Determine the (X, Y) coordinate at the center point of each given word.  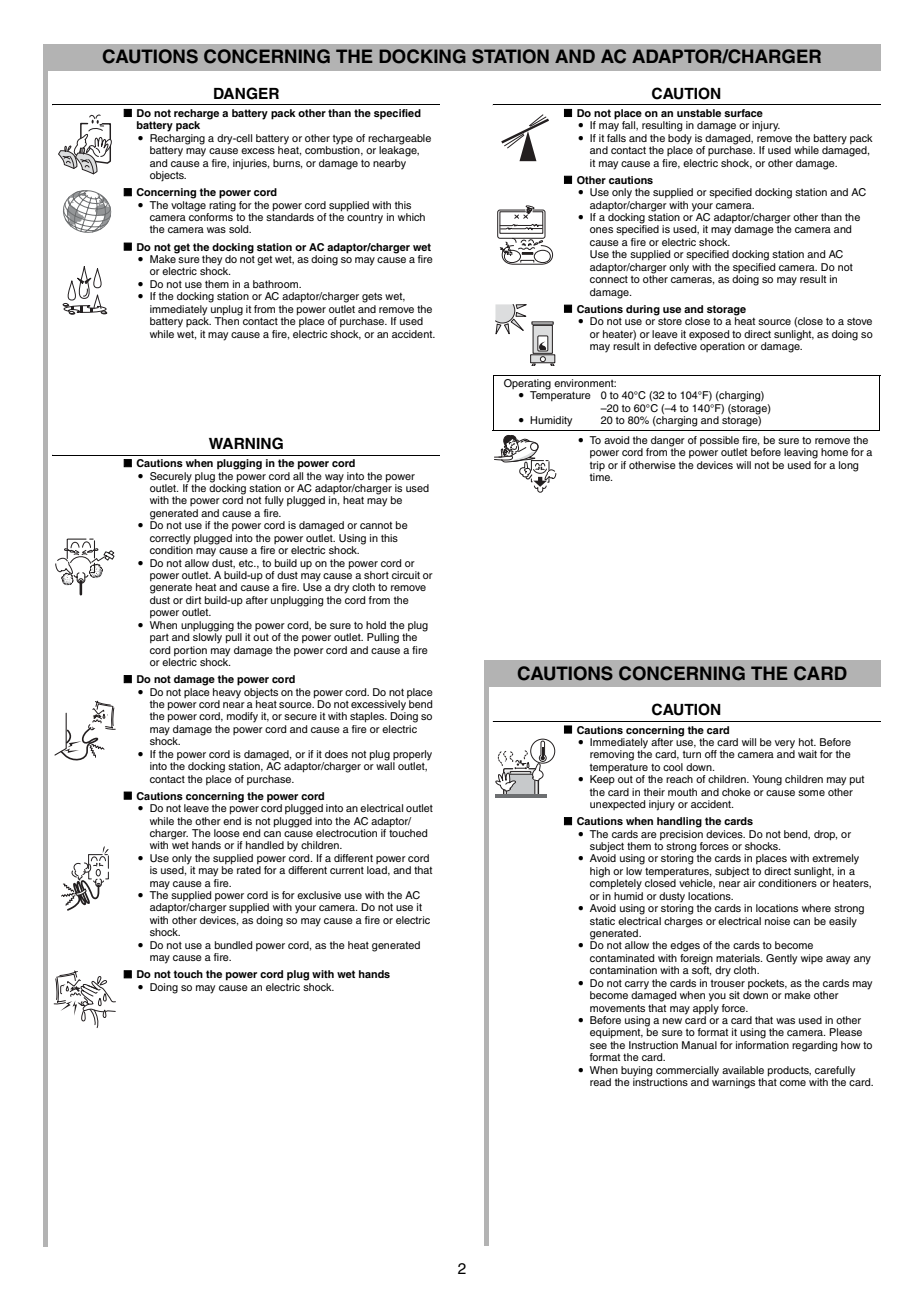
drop (825, 835)
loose (227, 833)
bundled (233, 945)
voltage (189, 206)
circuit (406, 575)
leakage (399, 150)
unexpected (617, 805)
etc (247, 563)
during (643, 310)
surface (743, 113)
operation (722, 347)
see (598, 1046)
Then (227, 320)
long (848, 466)
